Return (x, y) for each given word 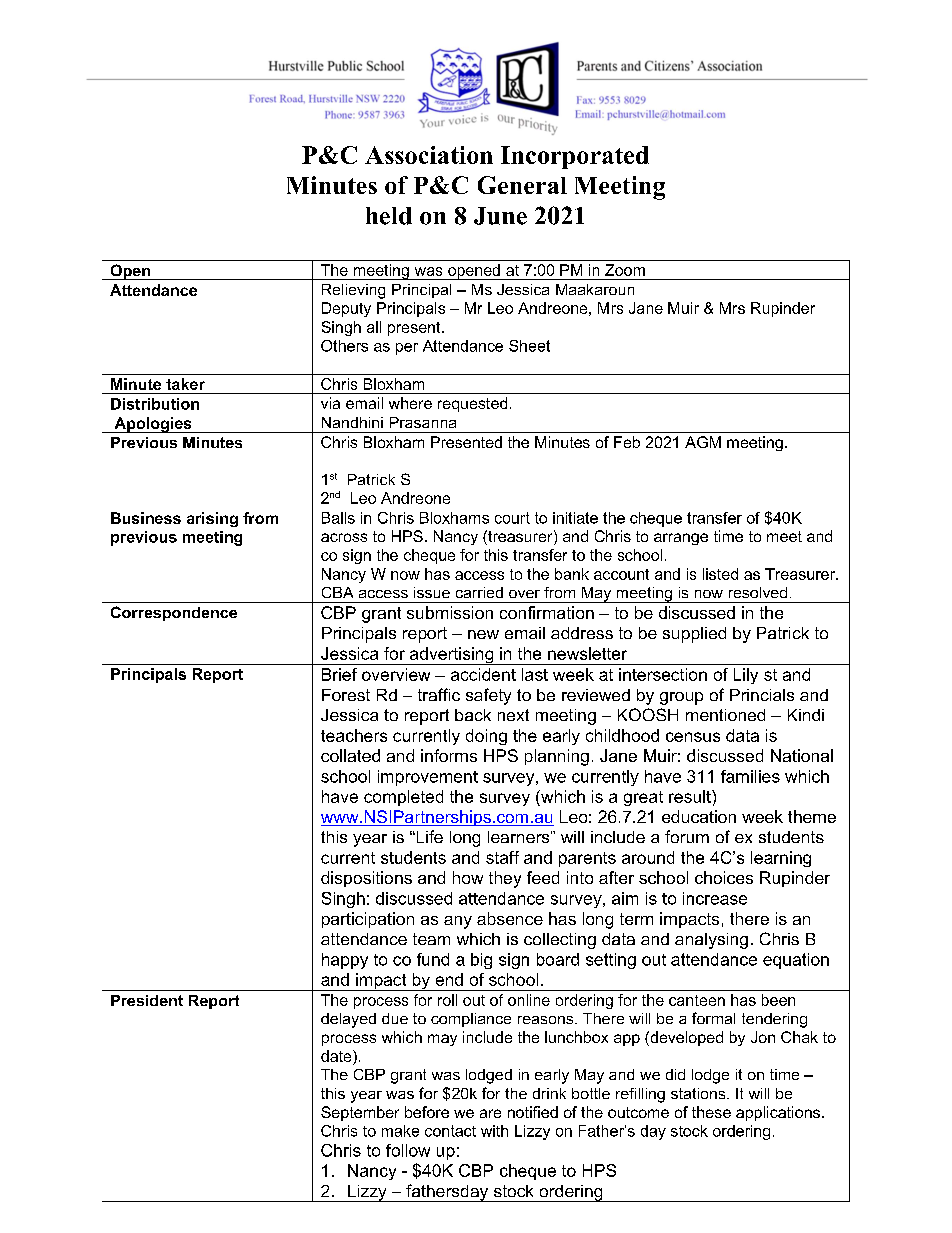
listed (720, 574)
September (360, 1113)
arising (212, 519)
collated (350, 755)
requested (472, 404)
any (458, 922)
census (693, 737)
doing (486, 737)
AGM (703, 442)
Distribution (155, 404)
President (147, 1000)
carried (479, 592)
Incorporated (575, 157)
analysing (711, 941)
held (389, 216)
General (522, 185)
